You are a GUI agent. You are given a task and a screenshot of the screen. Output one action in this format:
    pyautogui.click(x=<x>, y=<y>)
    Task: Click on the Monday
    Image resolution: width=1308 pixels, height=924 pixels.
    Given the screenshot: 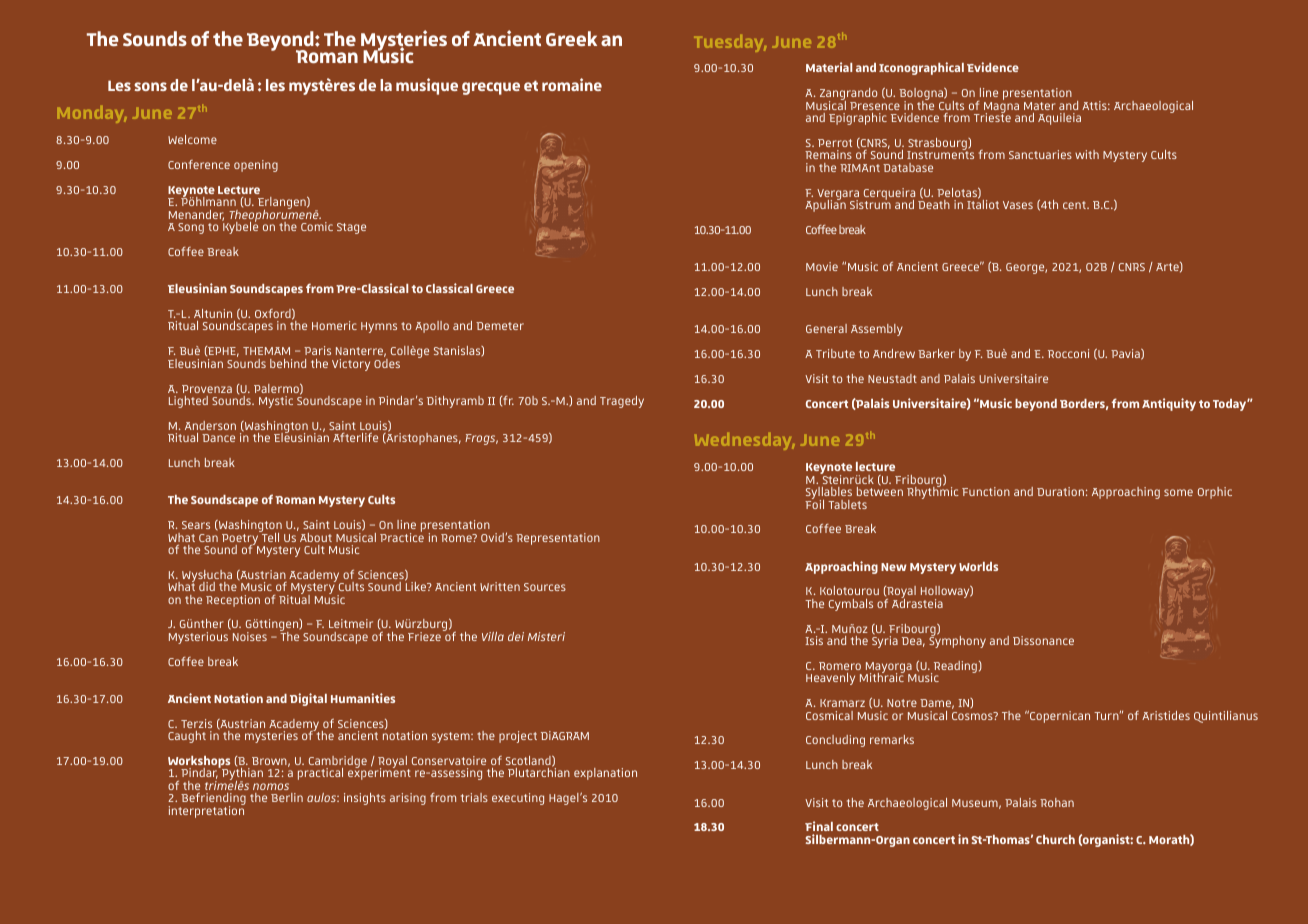 What is the action you would take?
    pyautogui.click(x=92, y=114)
